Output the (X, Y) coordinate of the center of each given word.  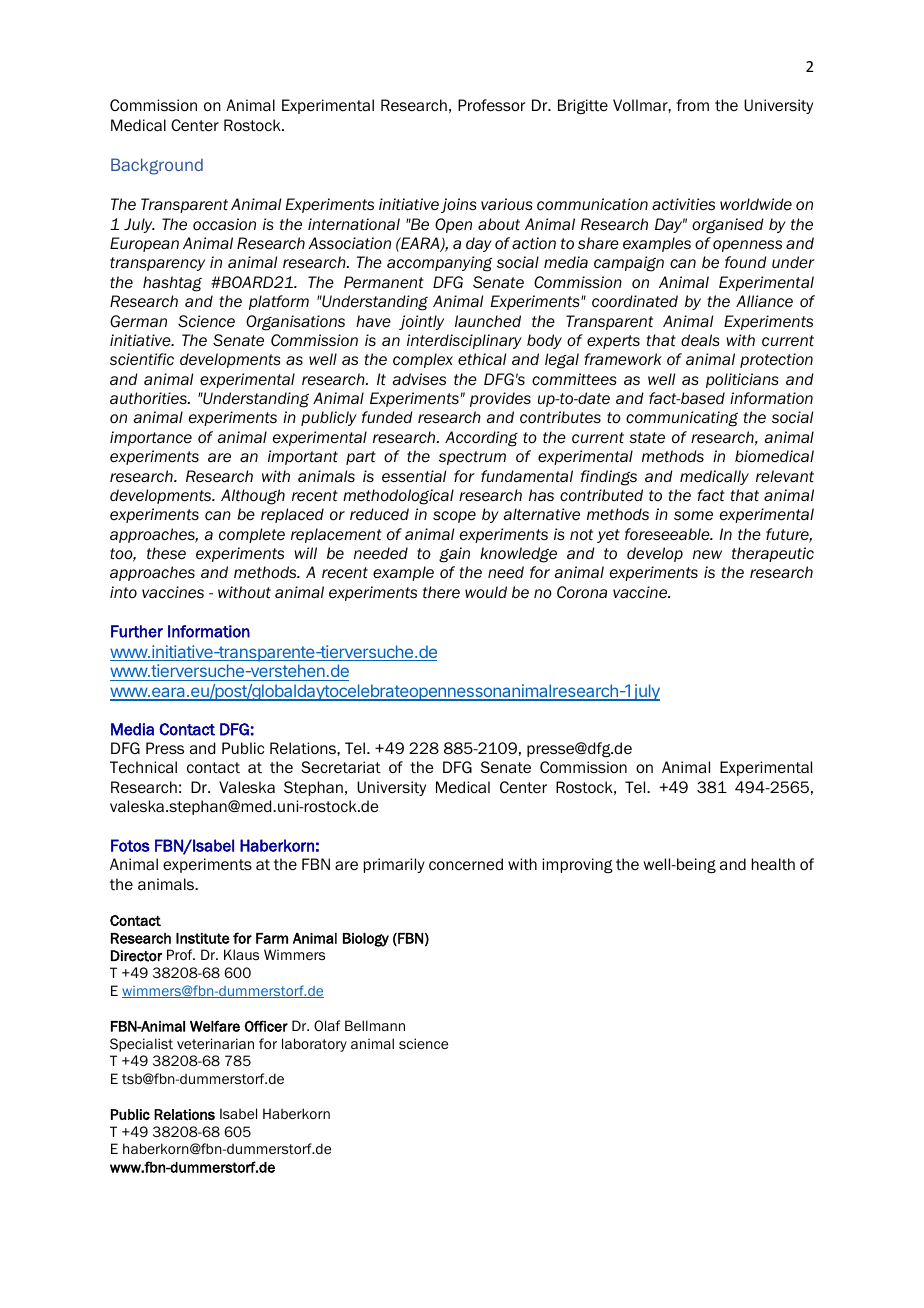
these (166, 553)
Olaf (327, 1025)
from (692, 105)
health (773, 864)
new (707, 555)
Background (157, 166)
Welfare (215, 1026)
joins (458, 205)
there (441, 592)
